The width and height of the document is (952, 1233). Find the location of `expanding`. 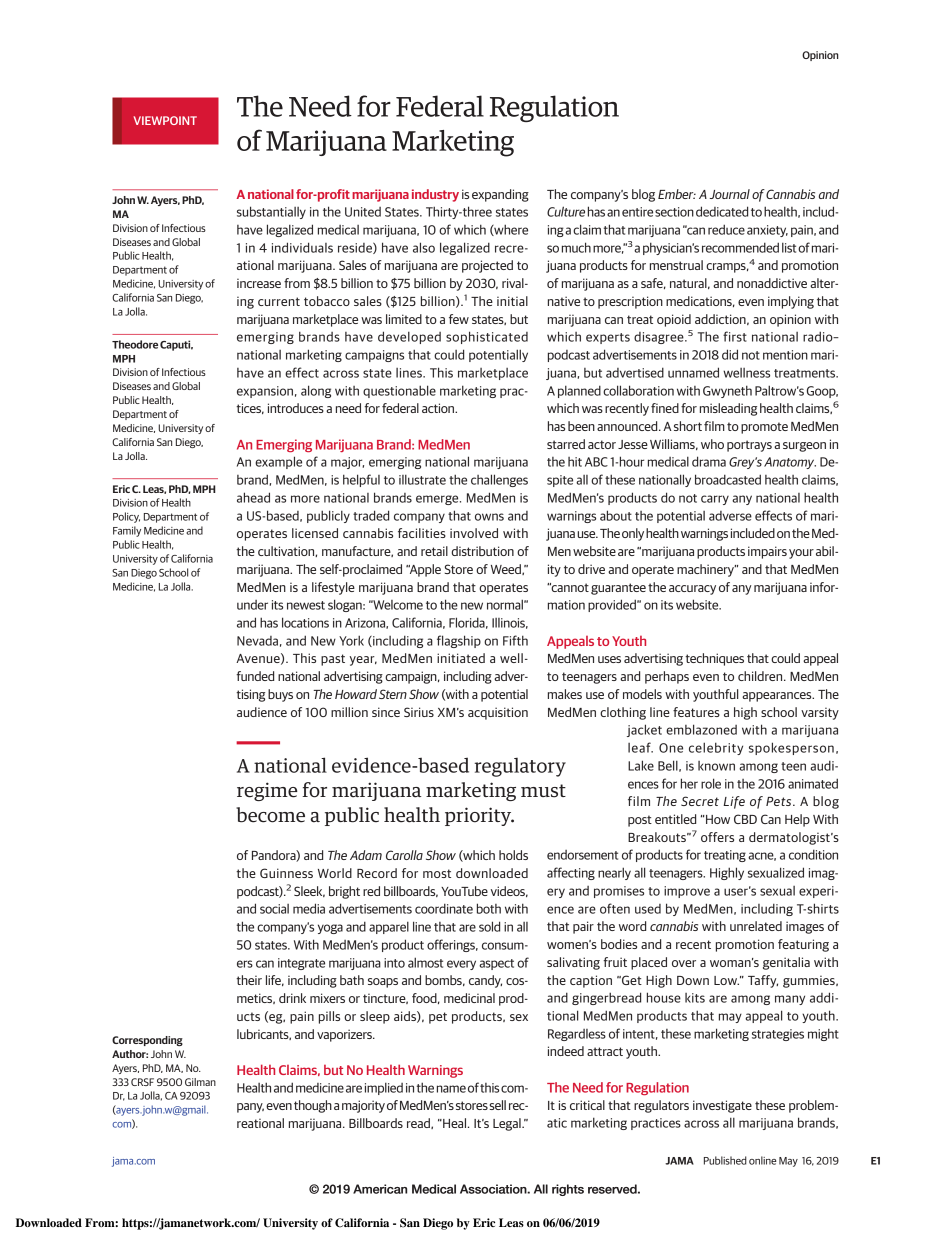

expanding is located at coordinates (500, 195).
